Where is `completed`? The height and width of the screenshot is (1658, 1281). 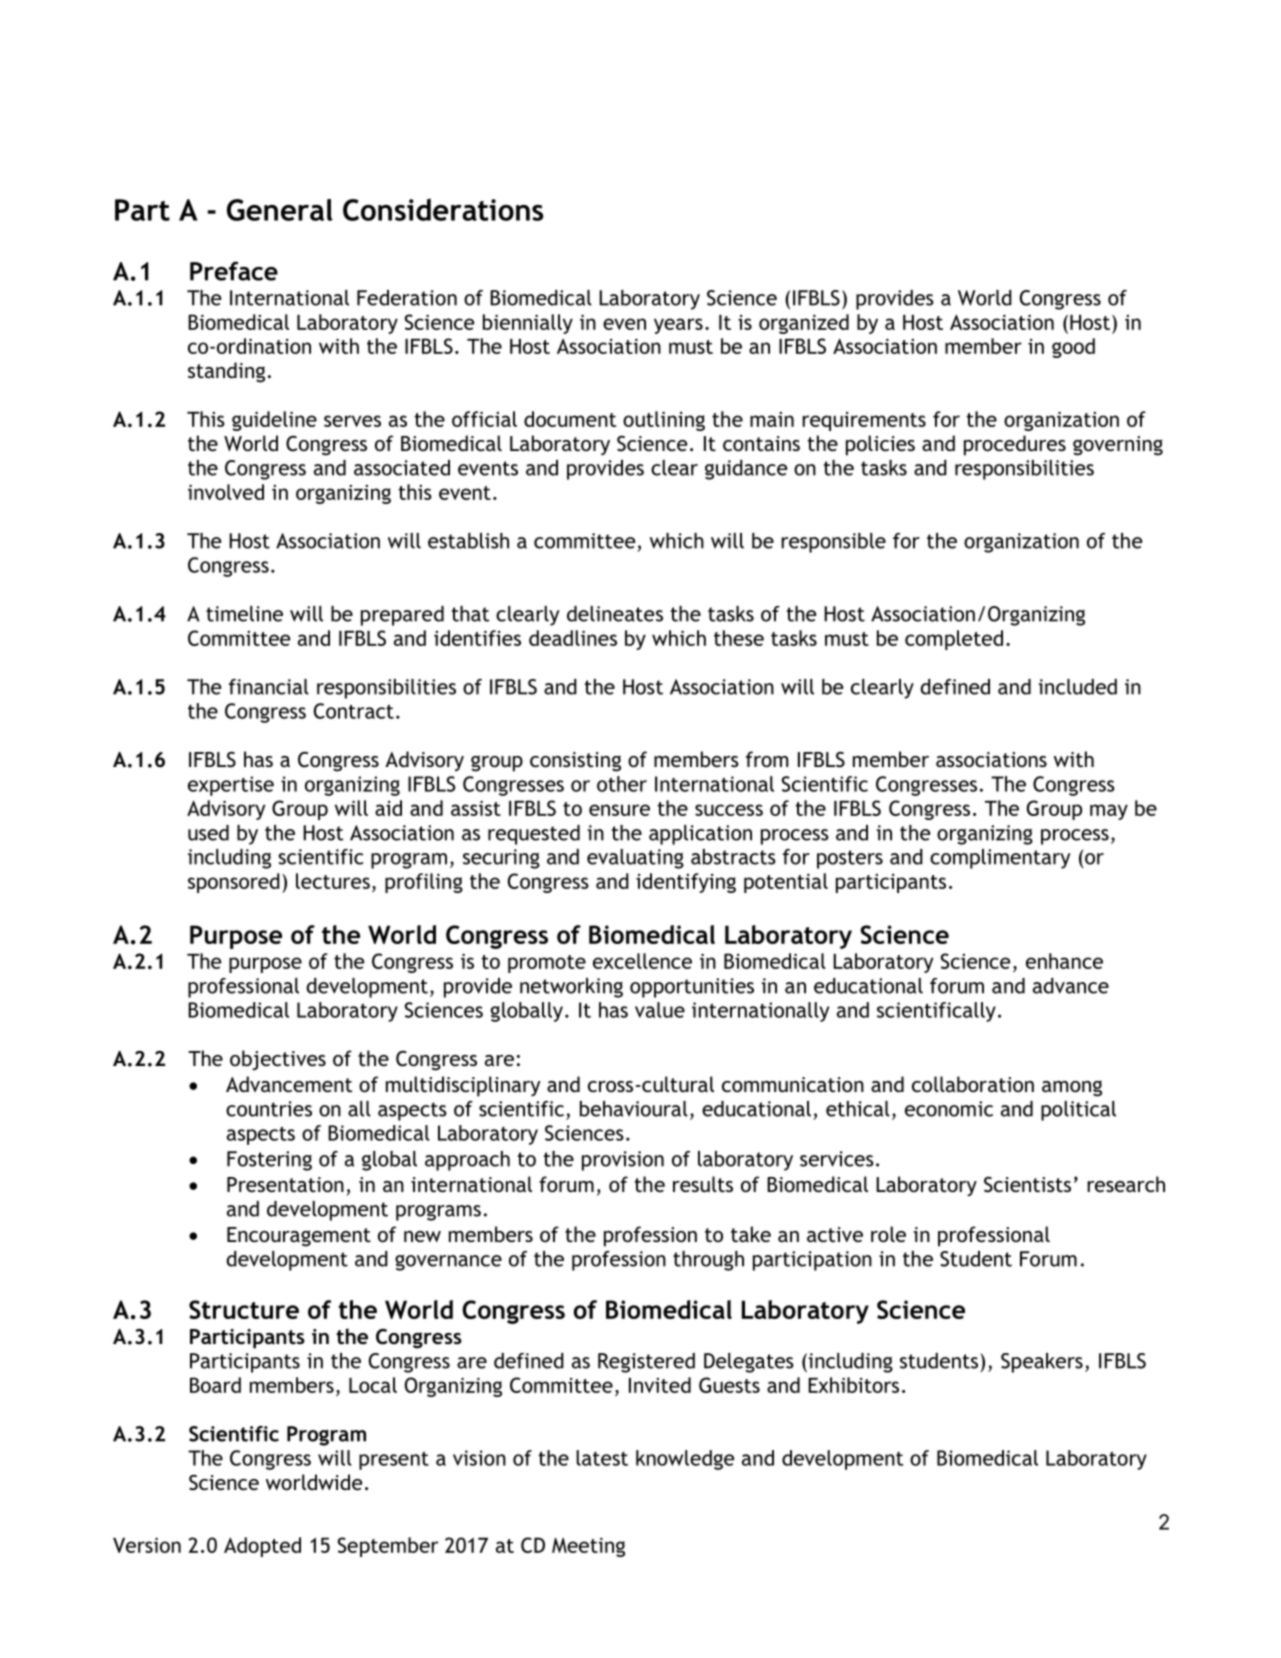
completed is located at coordinates (954, 640).
